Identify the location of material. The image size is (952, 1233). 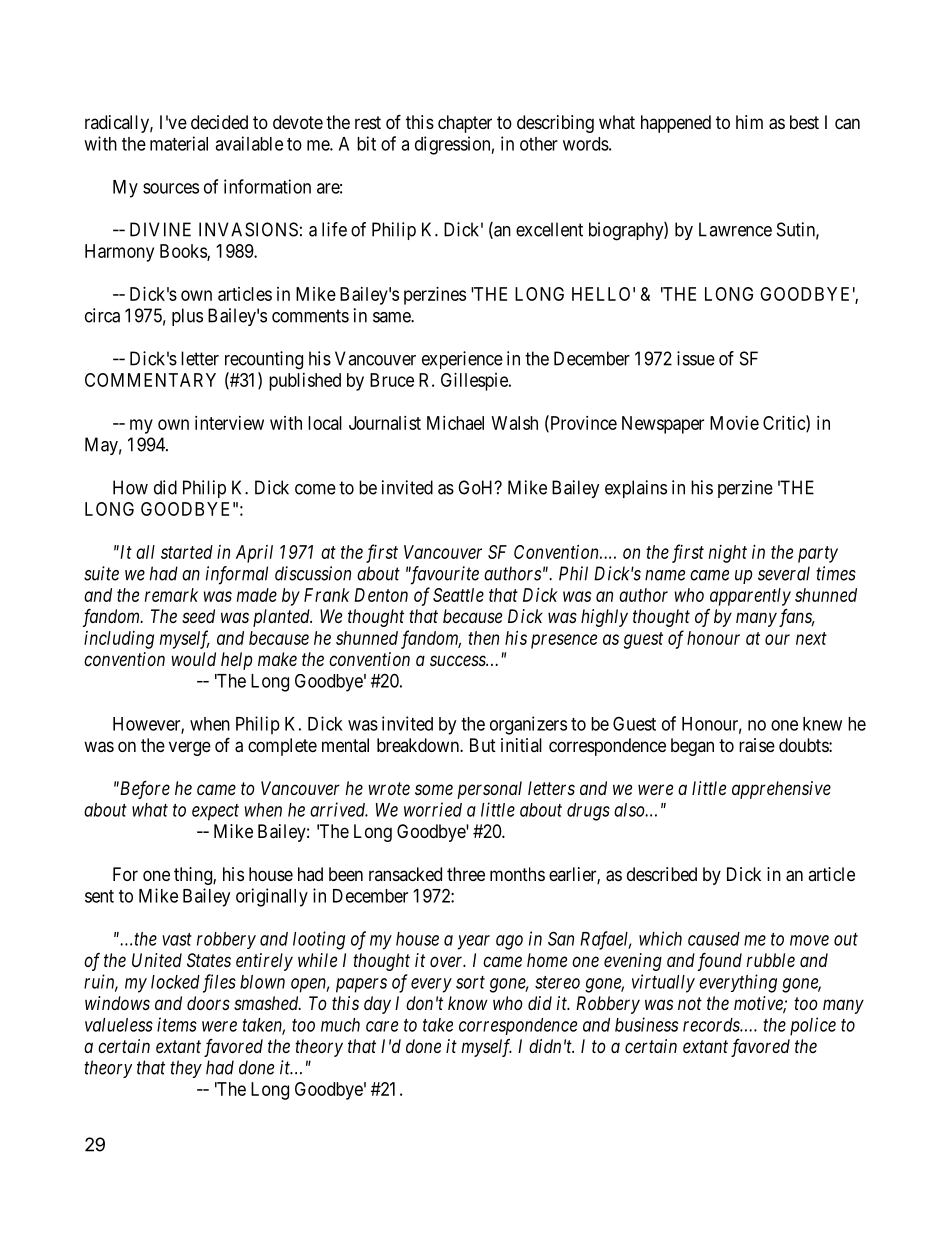
(179, 143).
